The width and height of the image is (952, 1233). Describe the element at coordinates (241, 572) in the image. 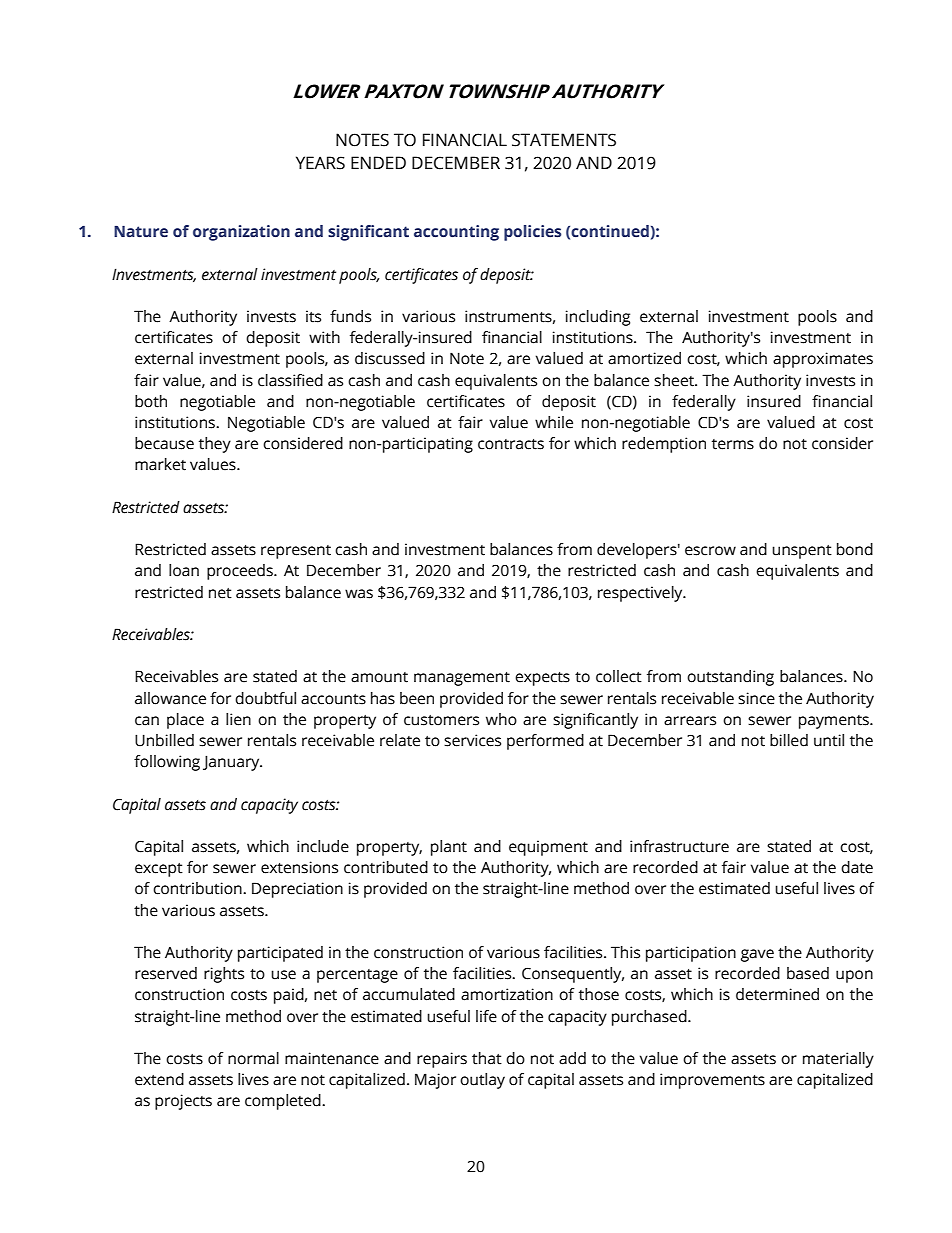

I see `proceeds` at that location.
